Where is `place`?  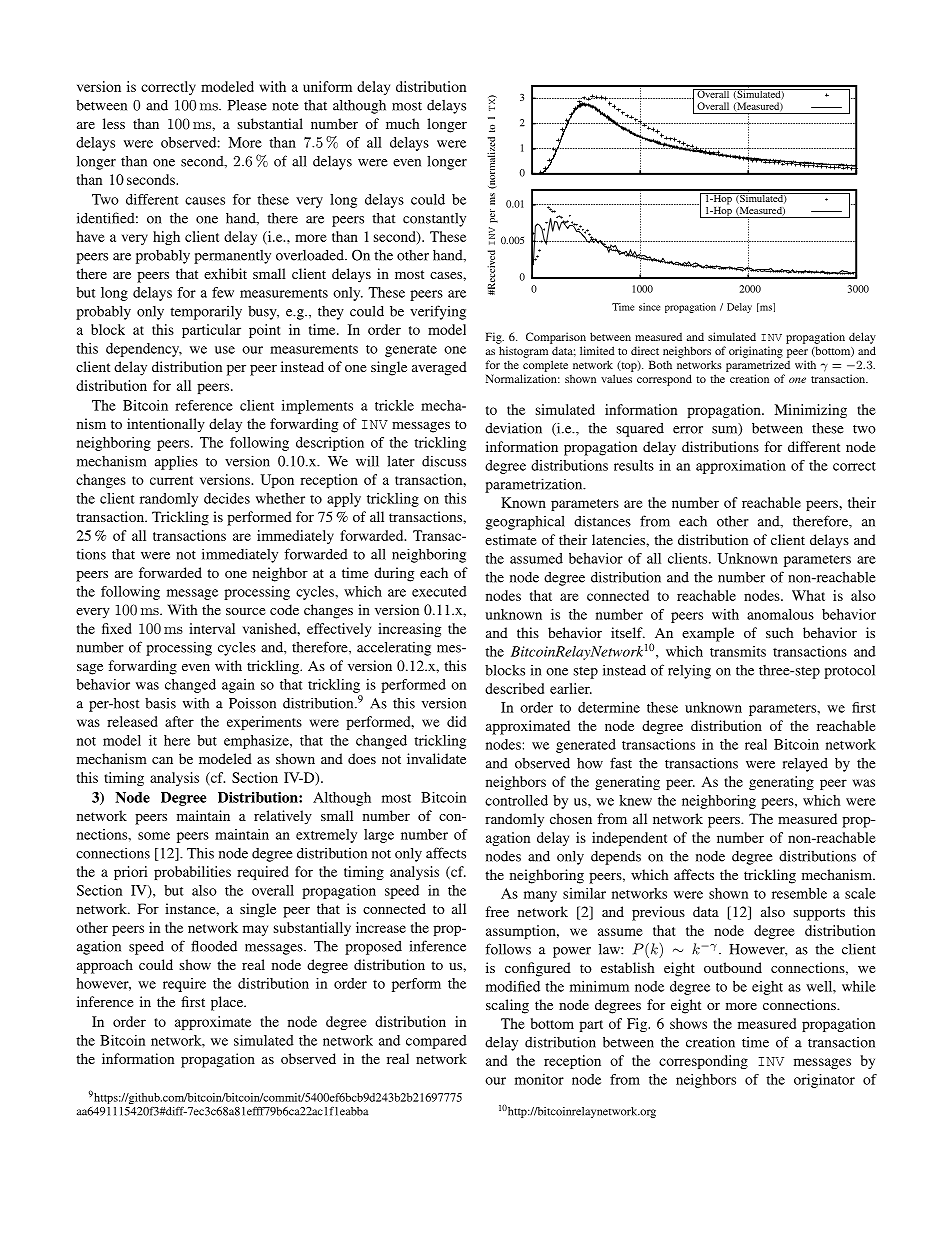 place is located at coordinates (228, 1003).
